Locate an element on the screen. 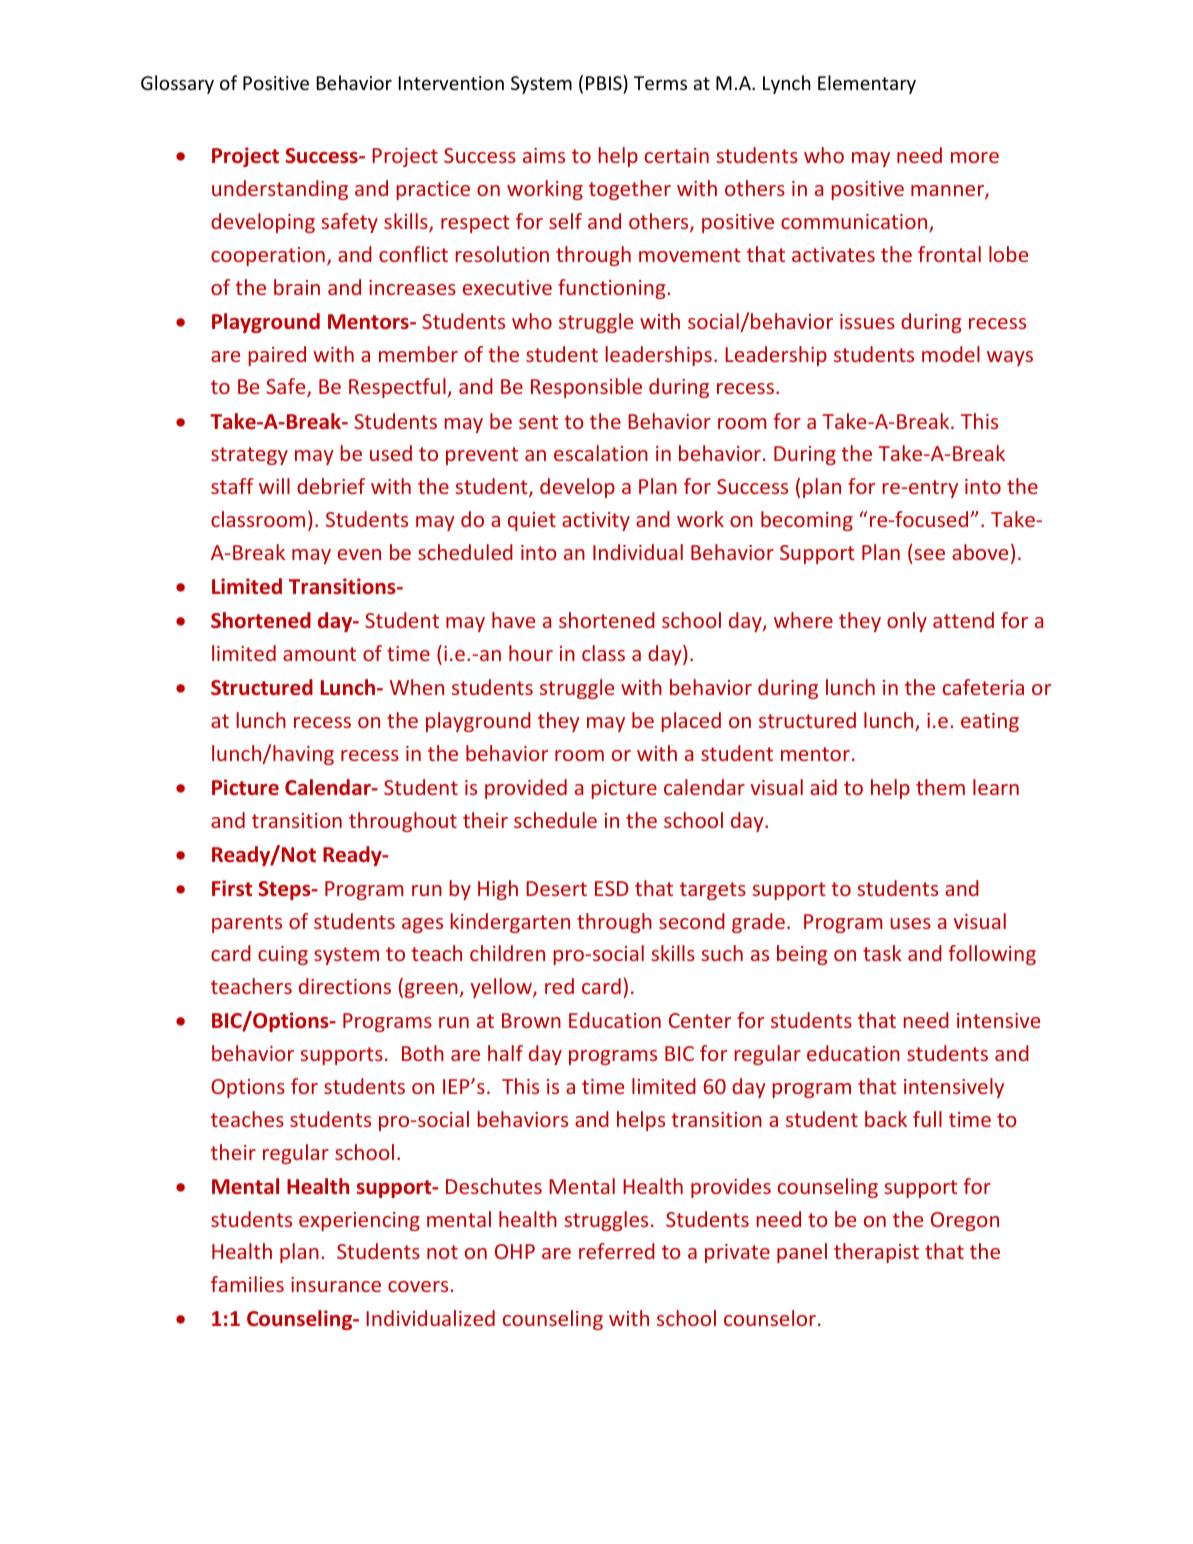 This screenshot has width=1193, height=1544. task is located at coordinates (882, 953).
